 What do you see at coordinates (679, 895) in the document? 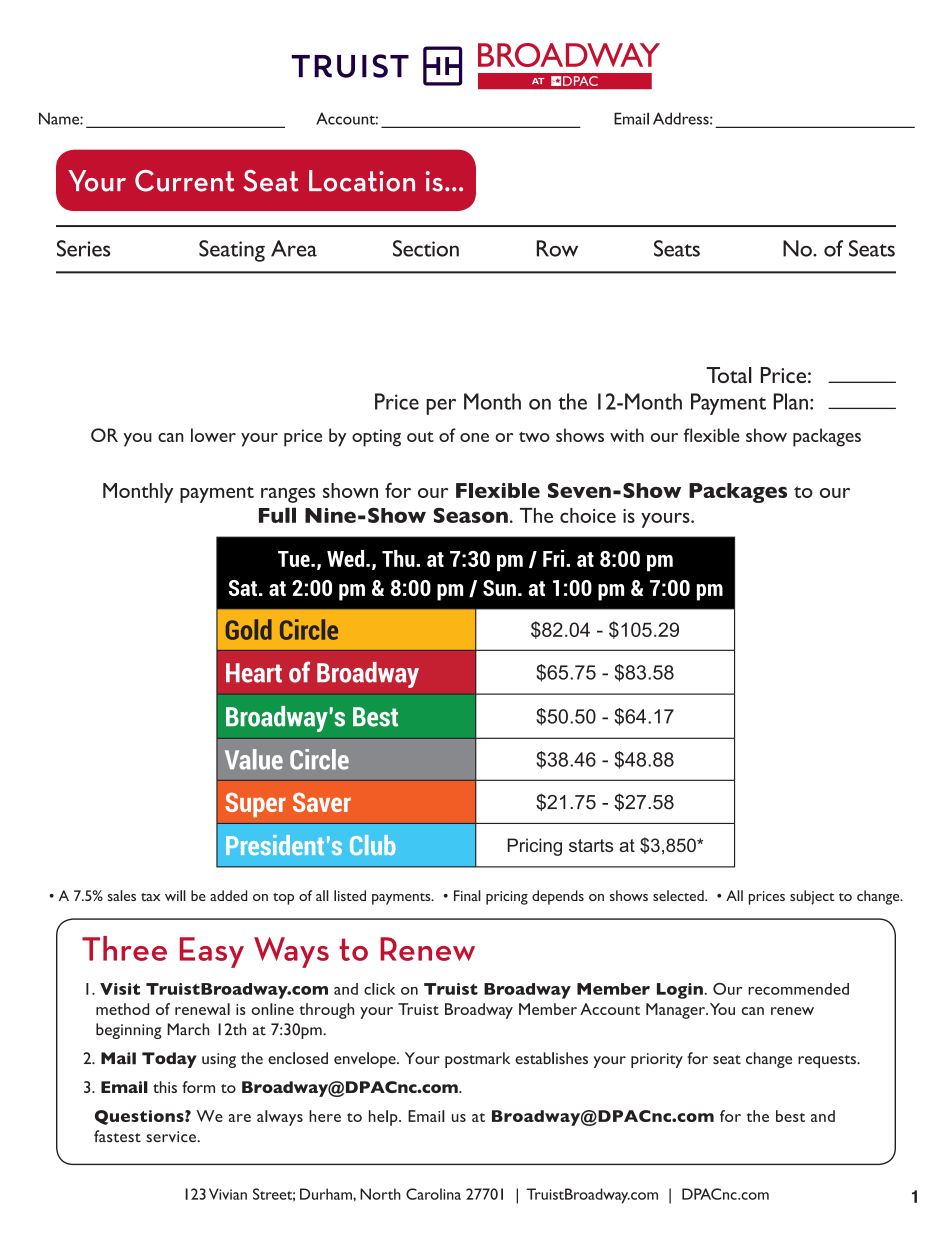
I see `selected` at bounding box center [679, 895].
